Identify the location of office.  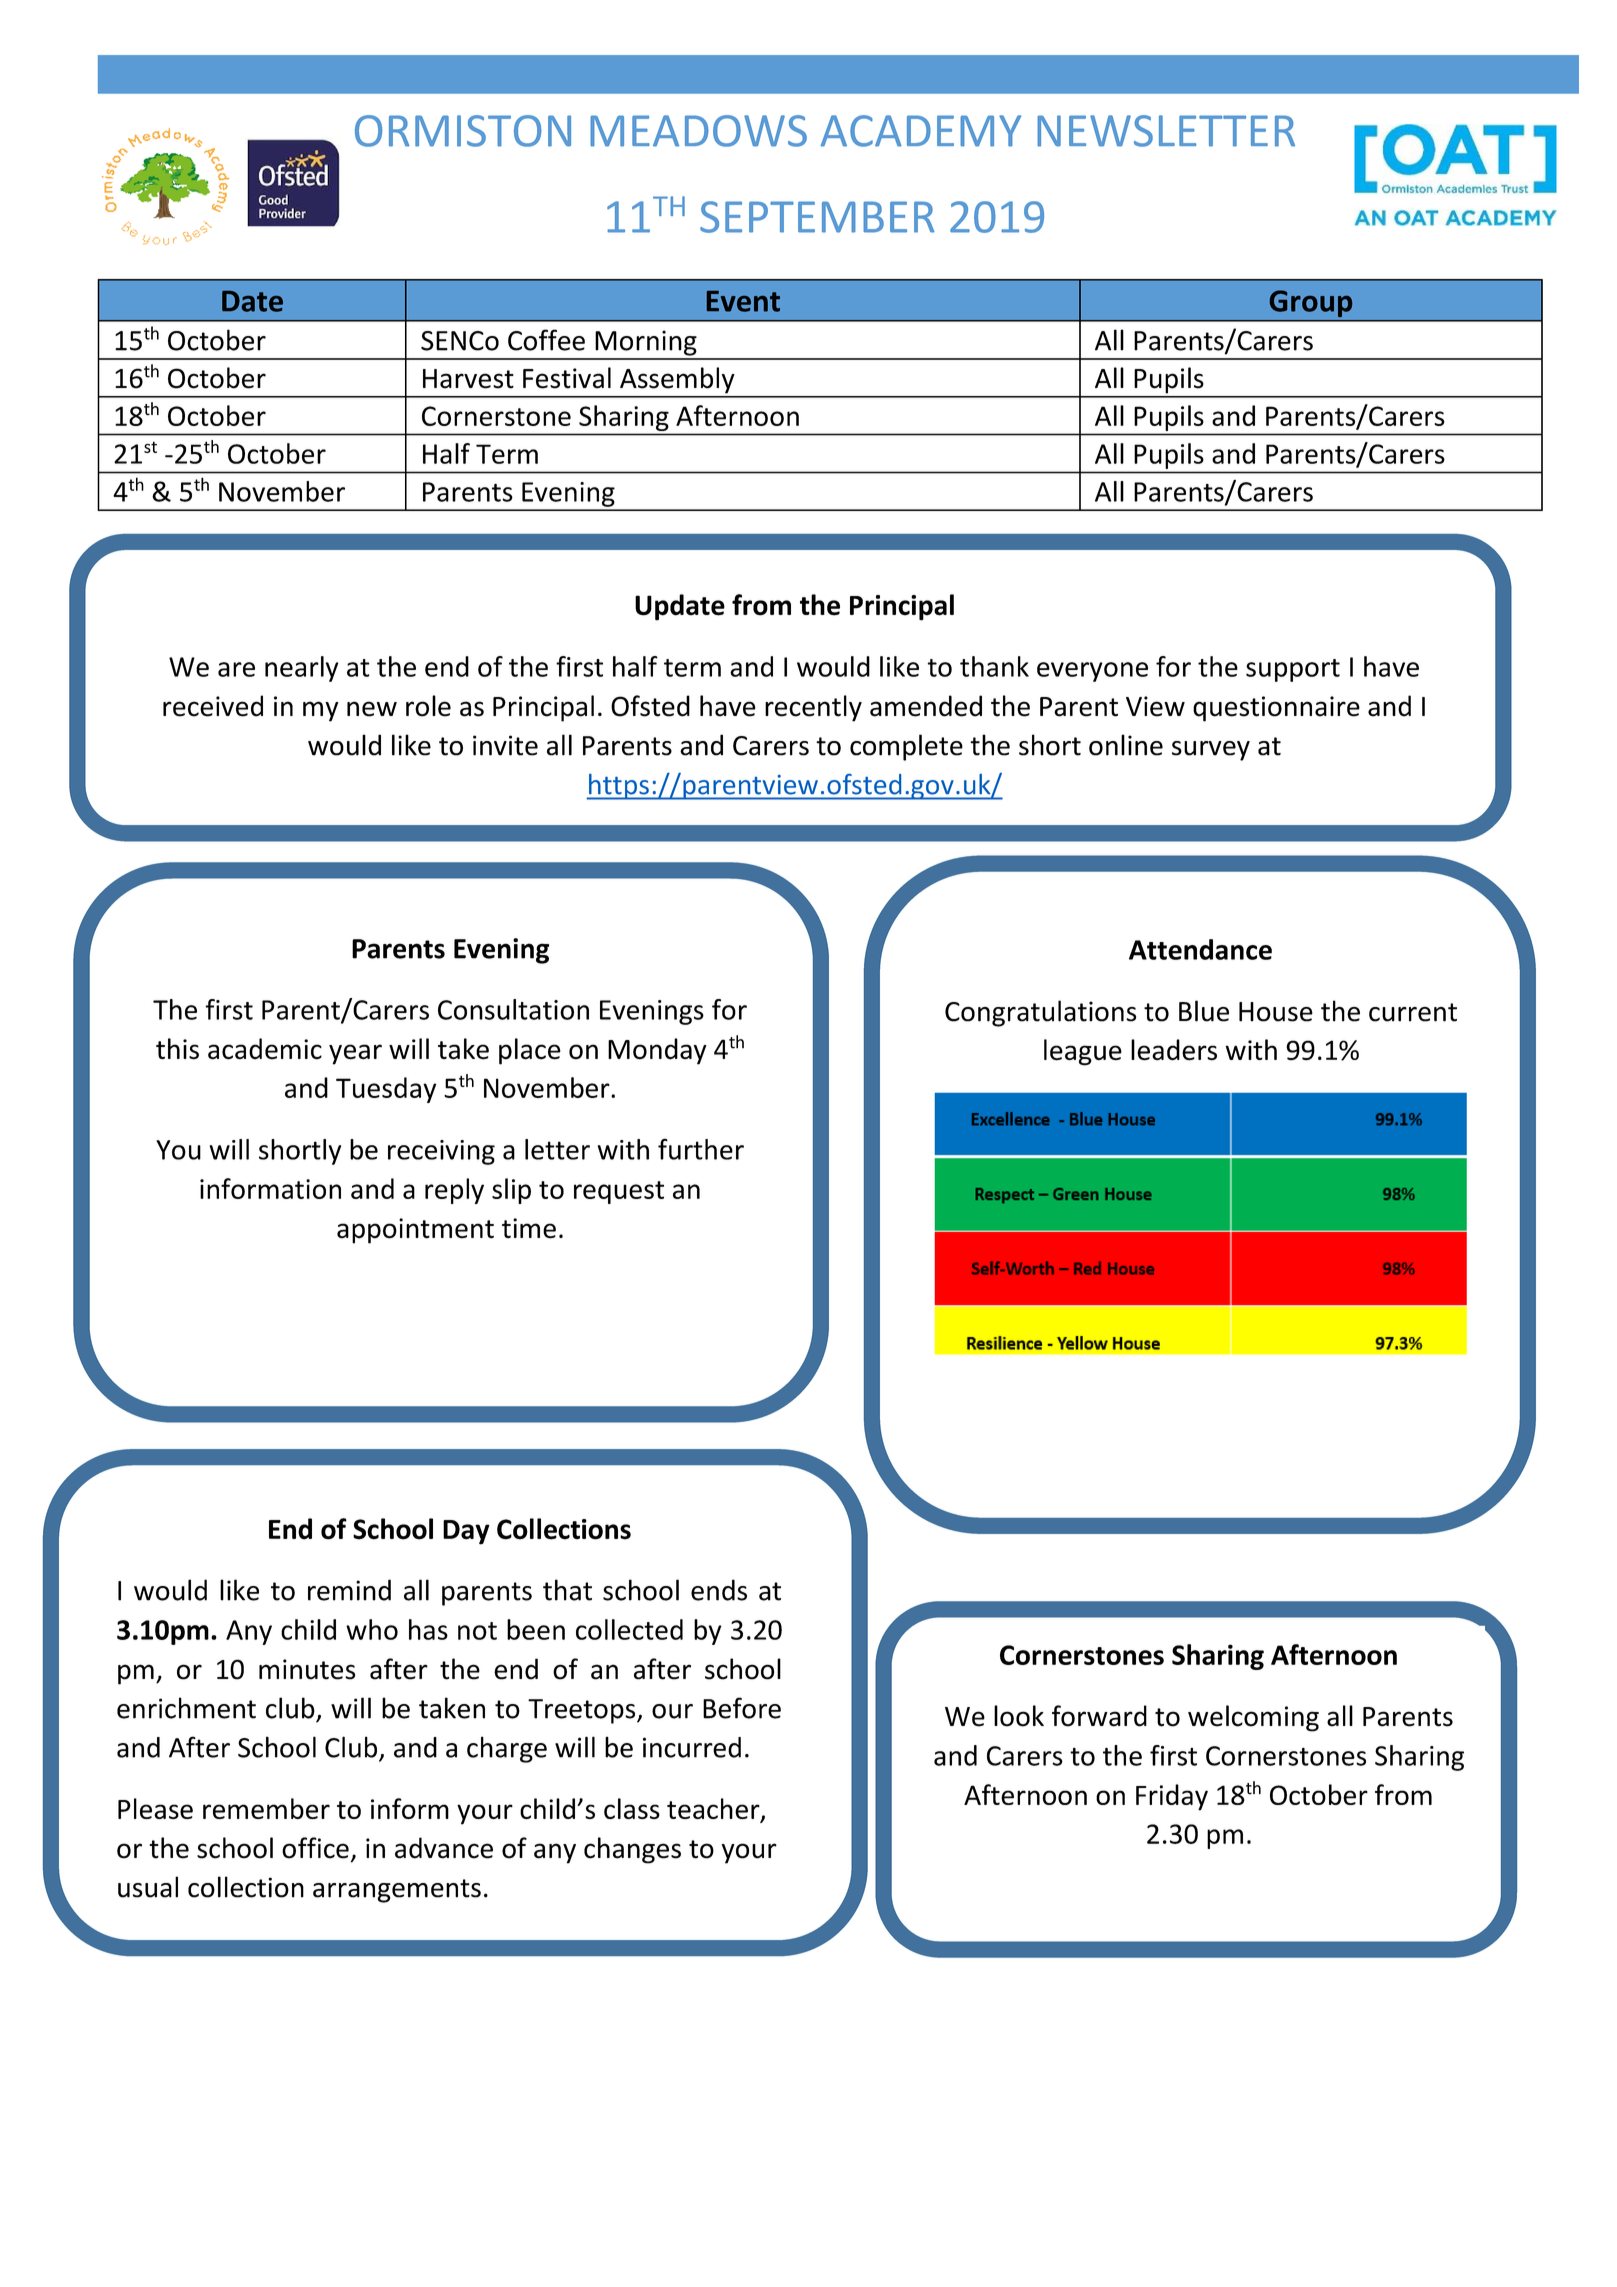
(315, 1848).
